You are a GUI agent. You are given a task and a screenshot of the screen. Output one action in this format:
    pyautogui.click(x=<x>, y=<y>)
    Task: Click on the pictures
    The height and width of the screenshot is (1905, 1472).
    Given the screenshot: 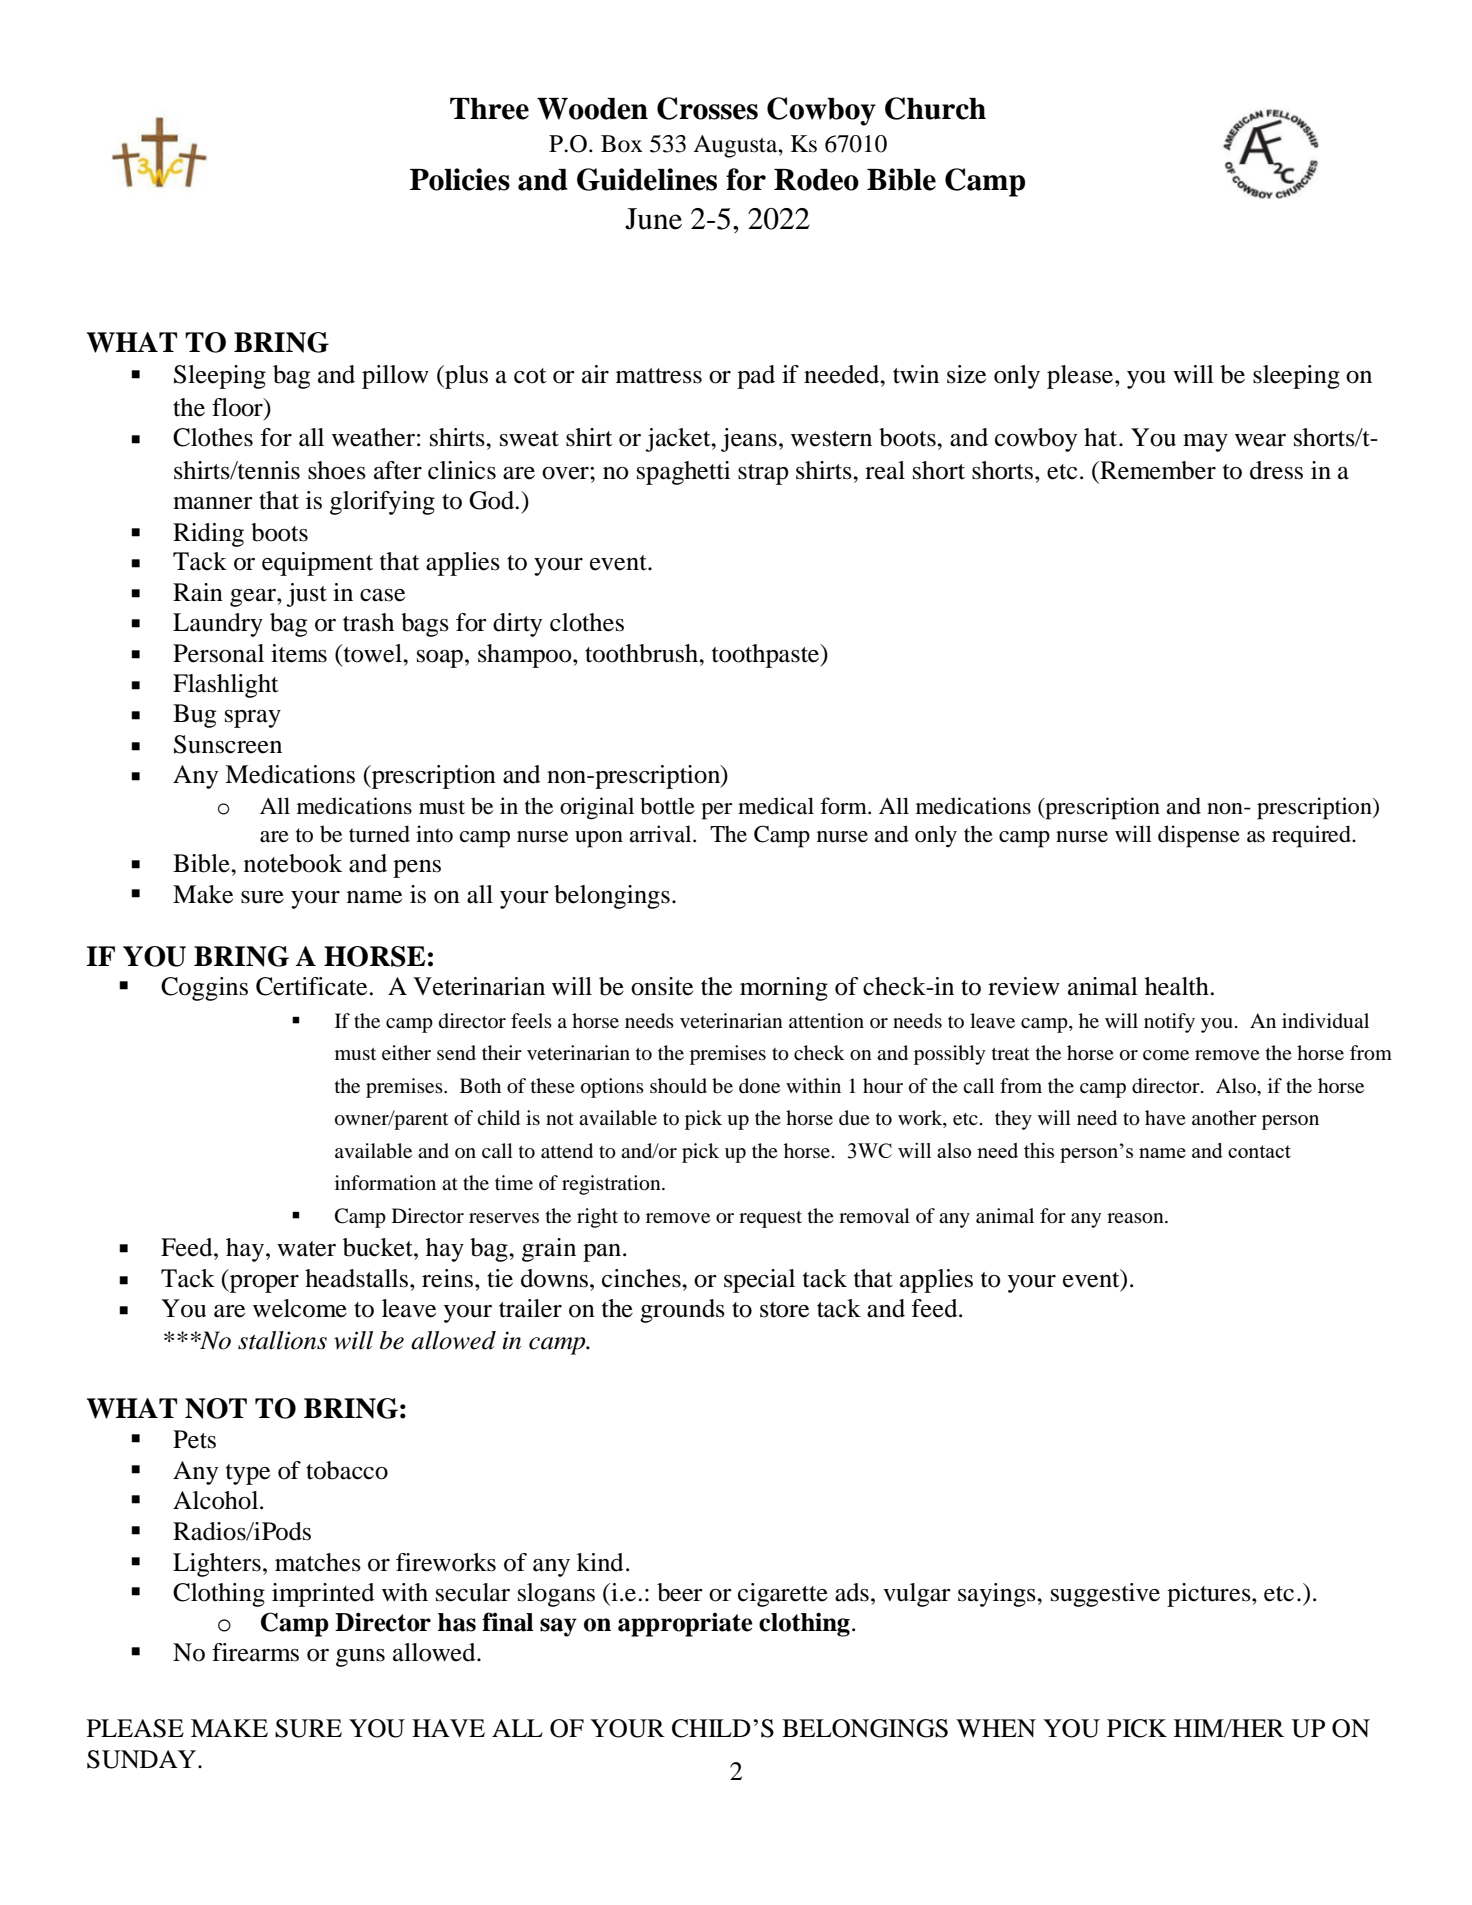 What is the action you would take?
    pyautogui.click(x=1210, y=1595)
